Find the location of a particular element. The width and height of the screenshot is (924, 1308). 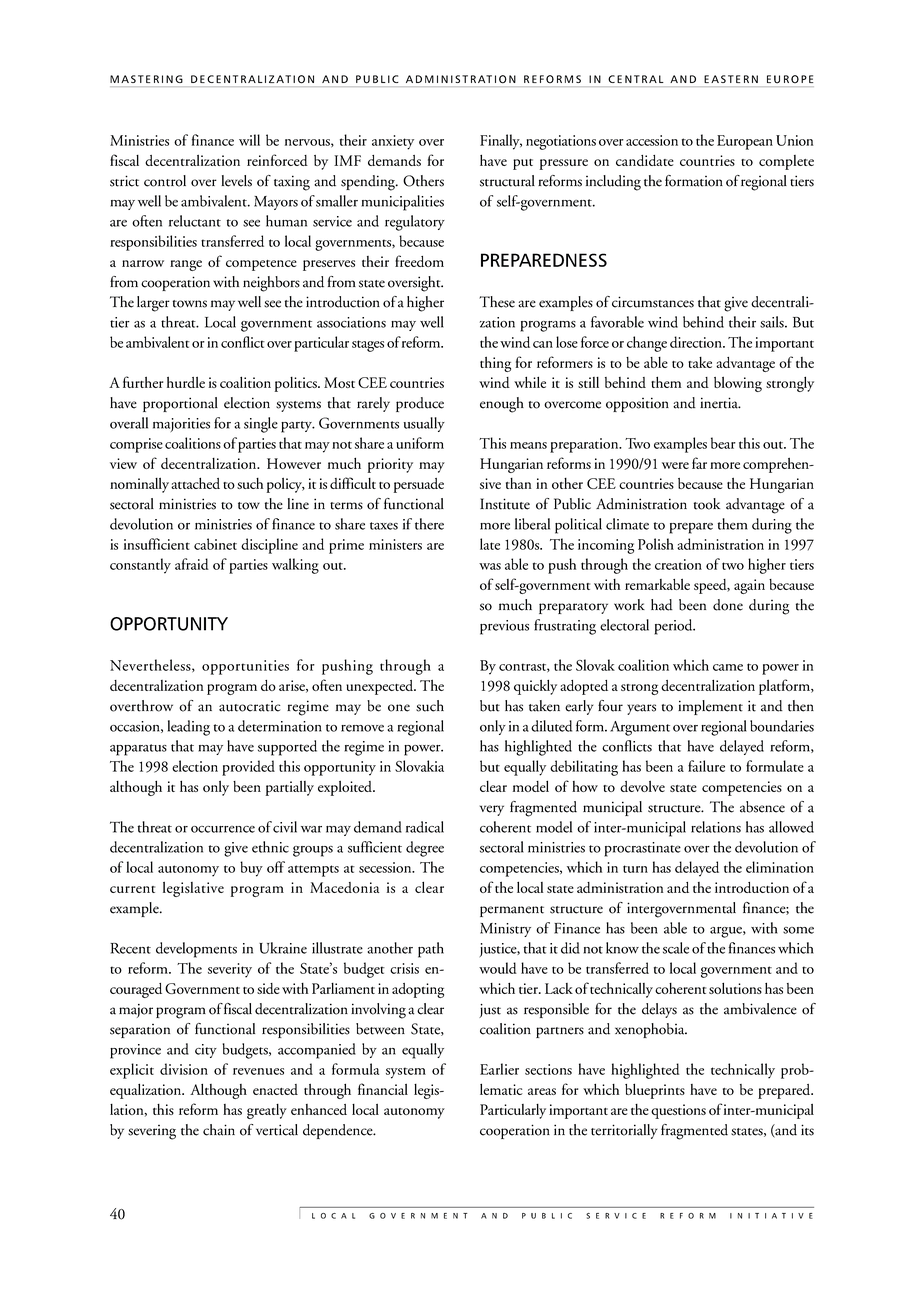

proportional is located at coordinates (180, 404).
